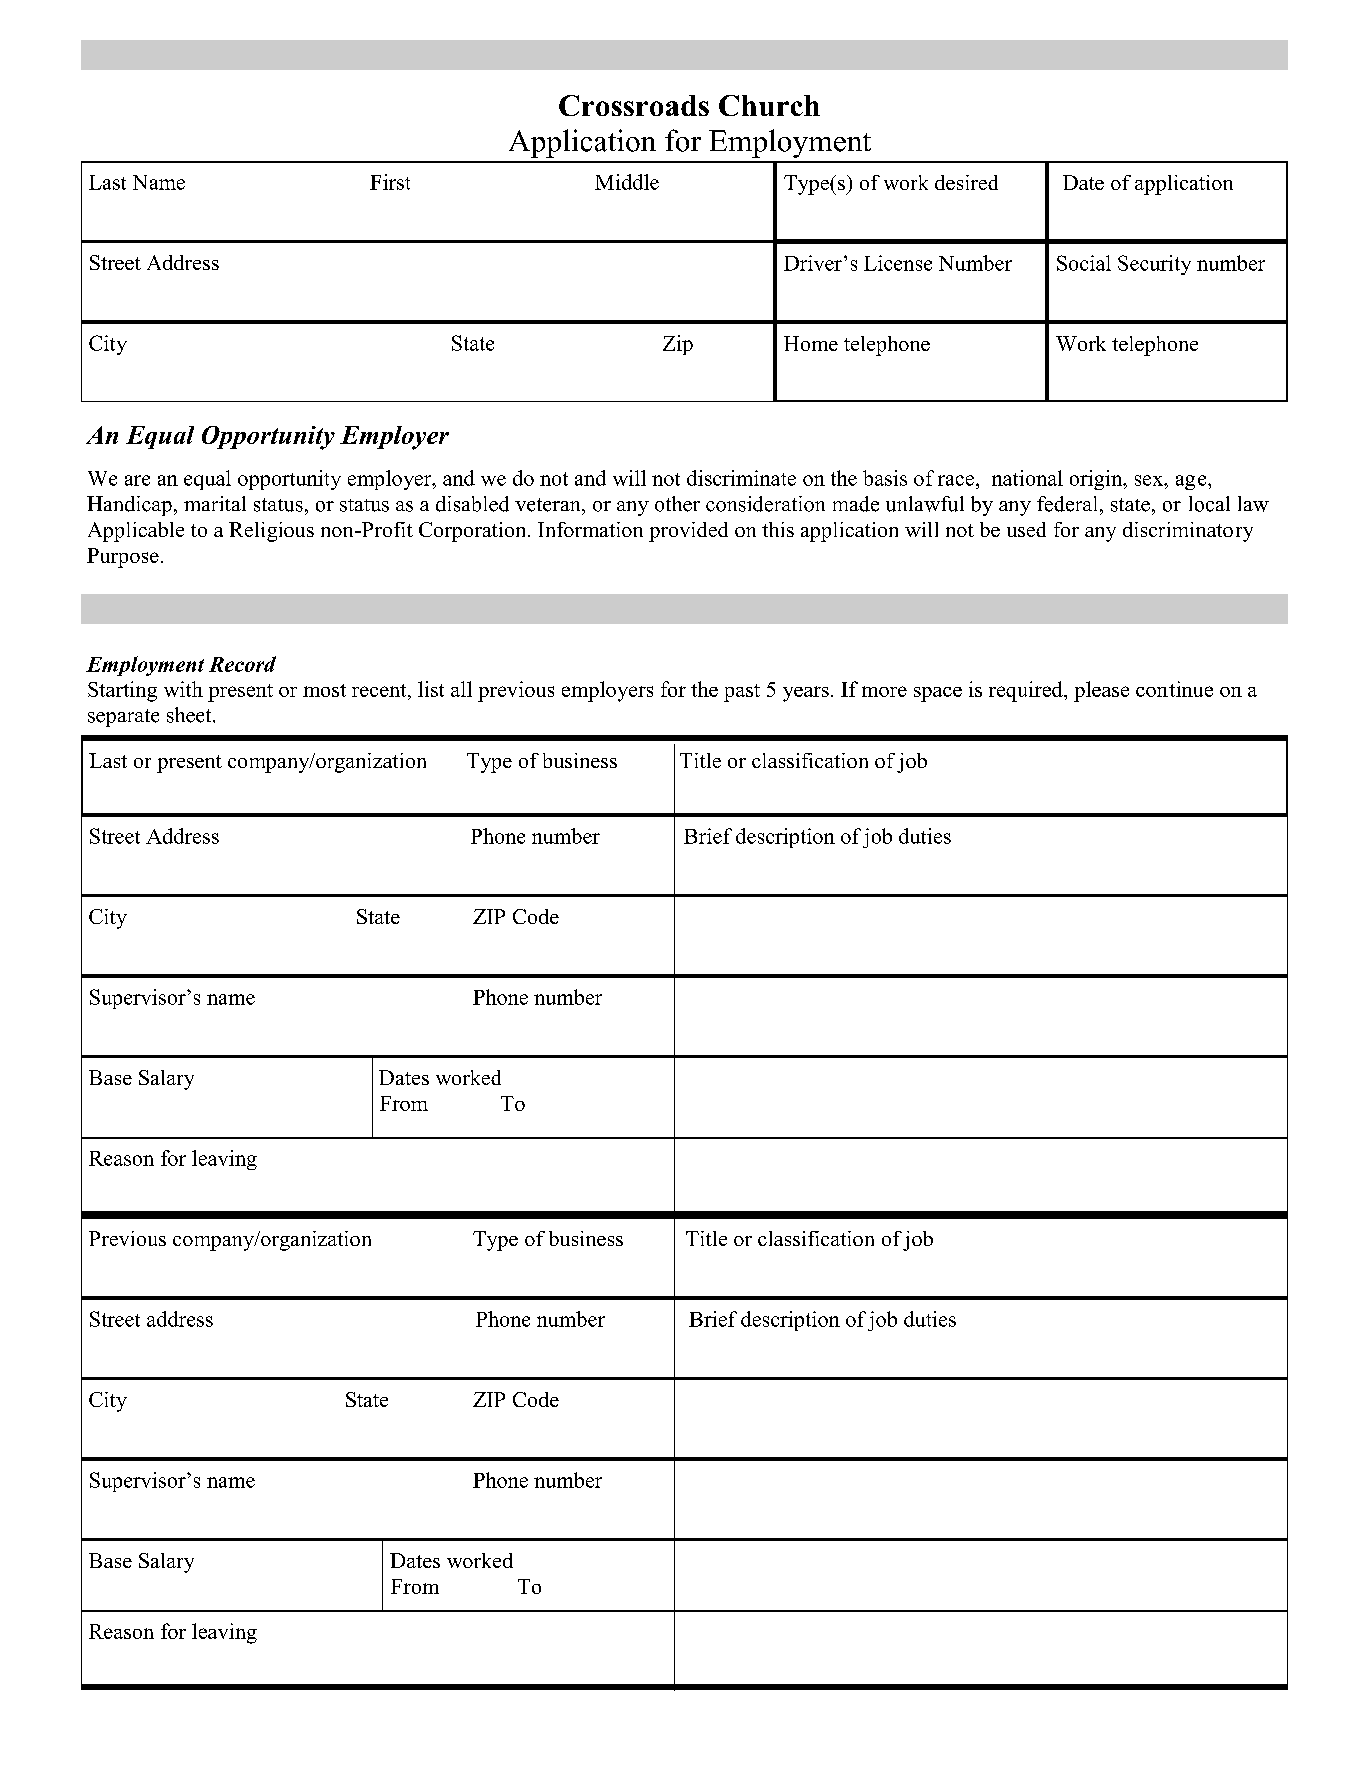 This document has height=1771, width=1369. Describe the element at coordinates (1101, 691) in the document. I see `please` at that location.
